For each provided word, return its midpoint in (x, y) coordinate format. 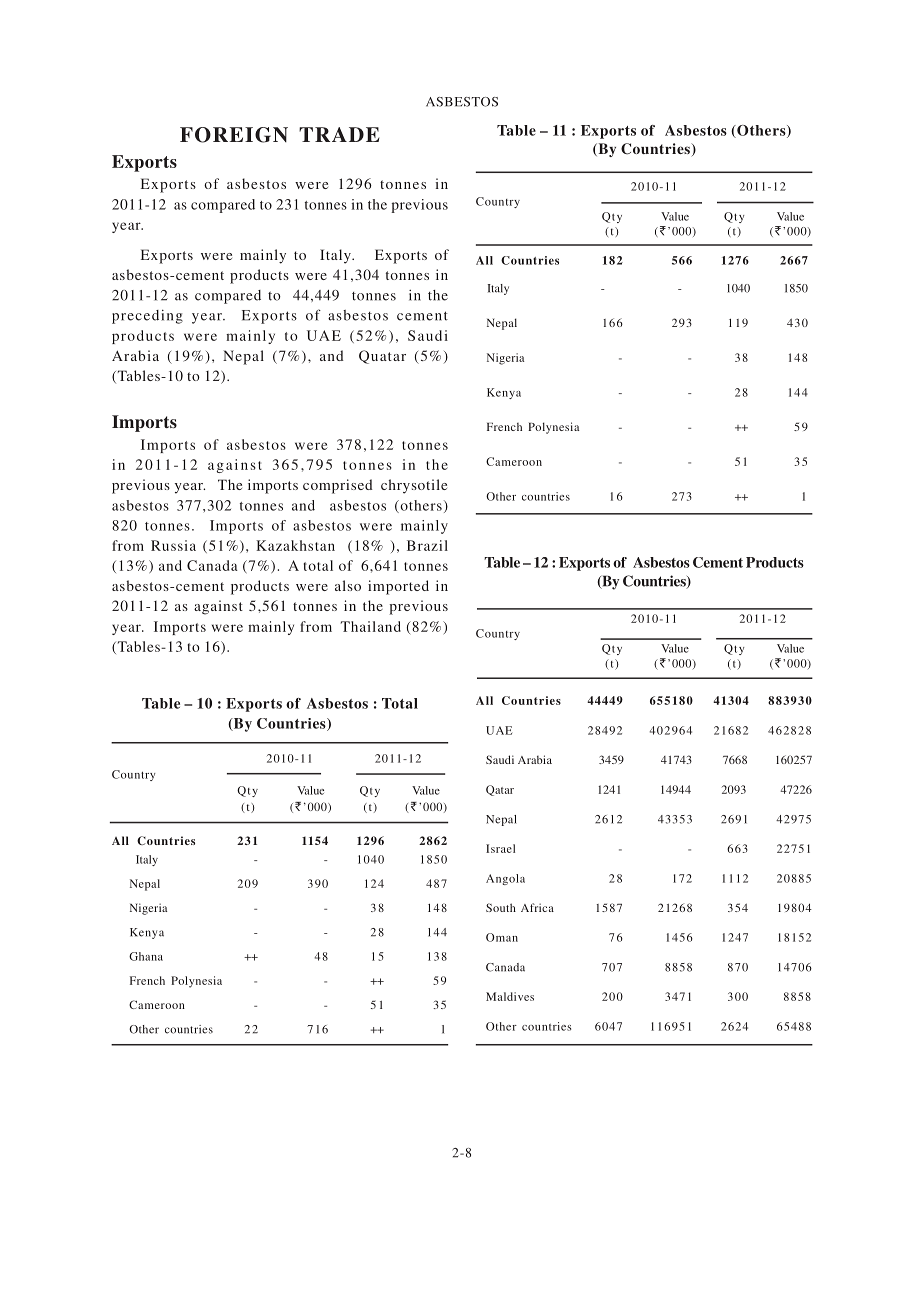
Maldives (510, 996)
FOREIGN (234, 135)
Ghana (146, 956)
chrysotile (414, 486)
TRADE (339, 134)
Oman (502, 937)
